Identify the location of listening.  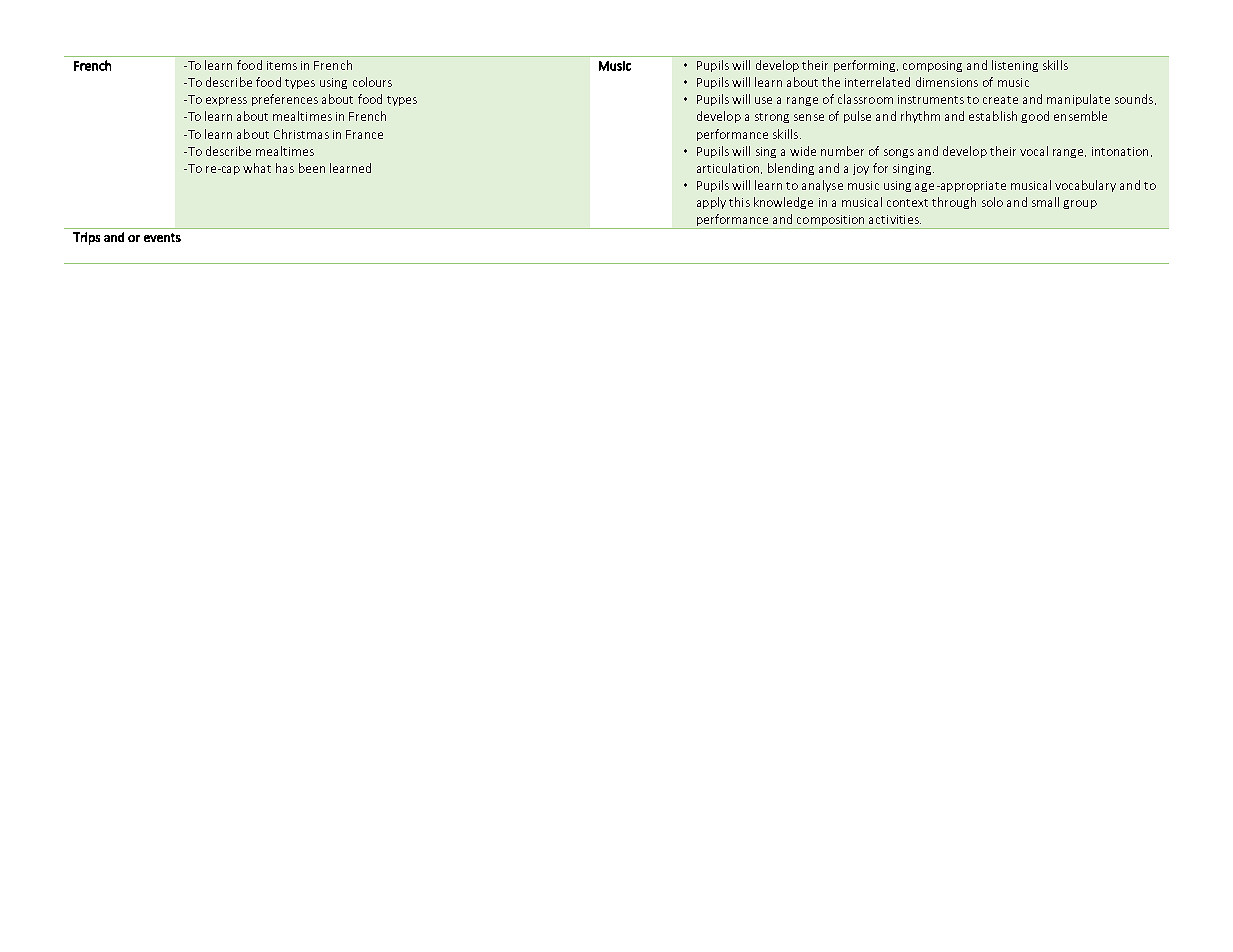
(1015, 66).
